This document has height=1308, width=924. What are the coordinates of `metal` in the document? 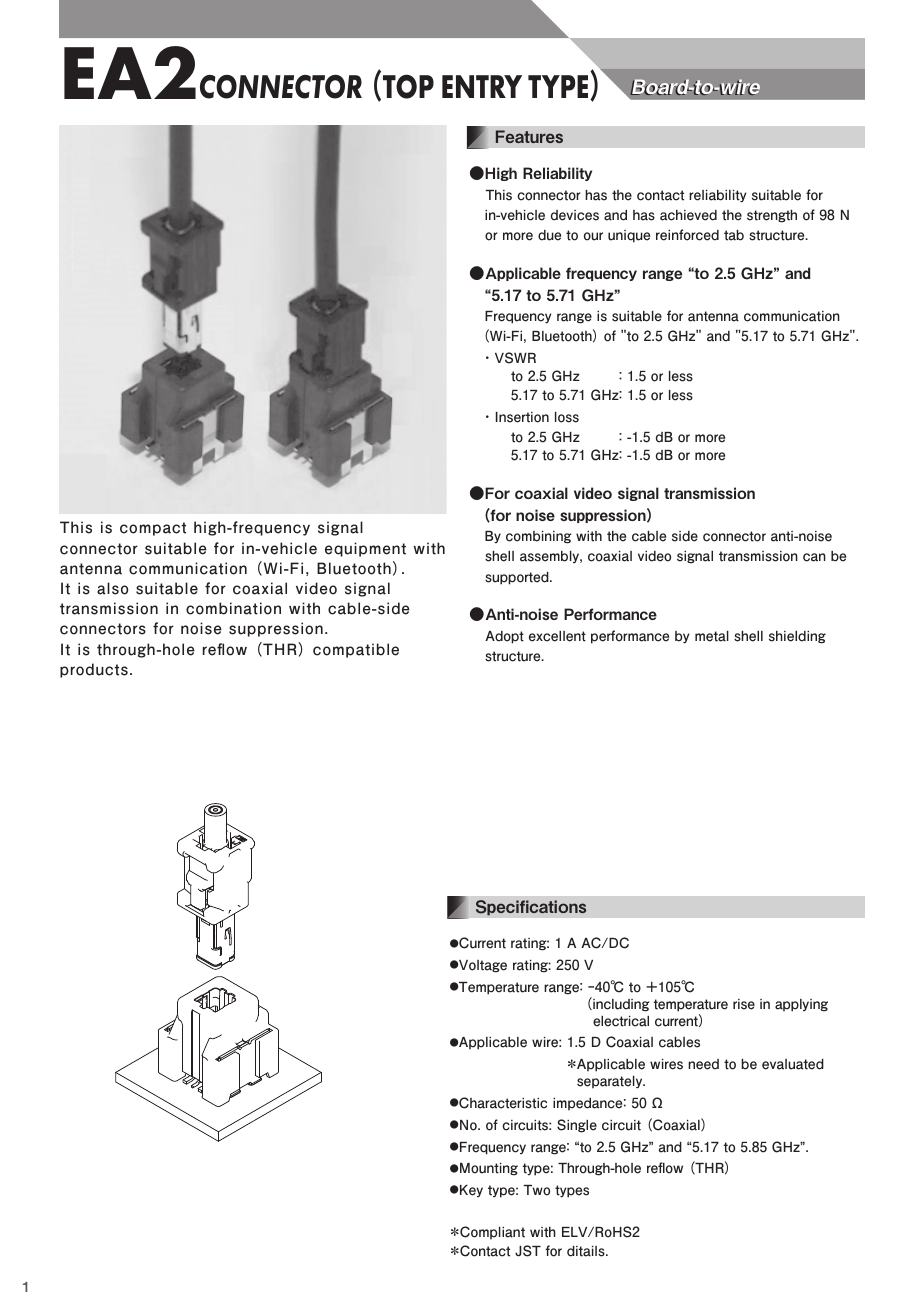 It's located at (712, 636).
